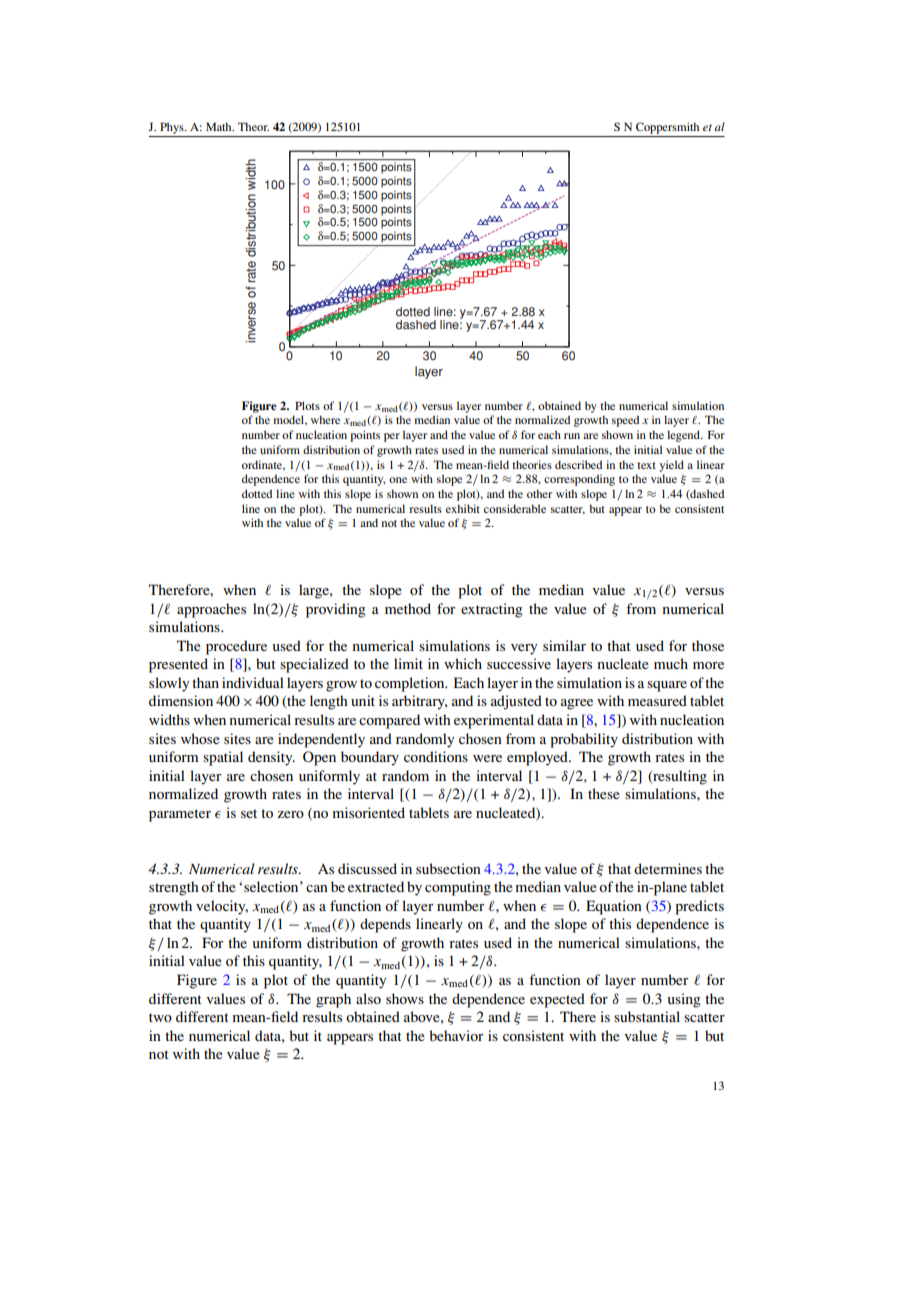 This document has height=1308, width=924. Describe the element at coordinates (708, 645) in the document. I see `those` at that location.
